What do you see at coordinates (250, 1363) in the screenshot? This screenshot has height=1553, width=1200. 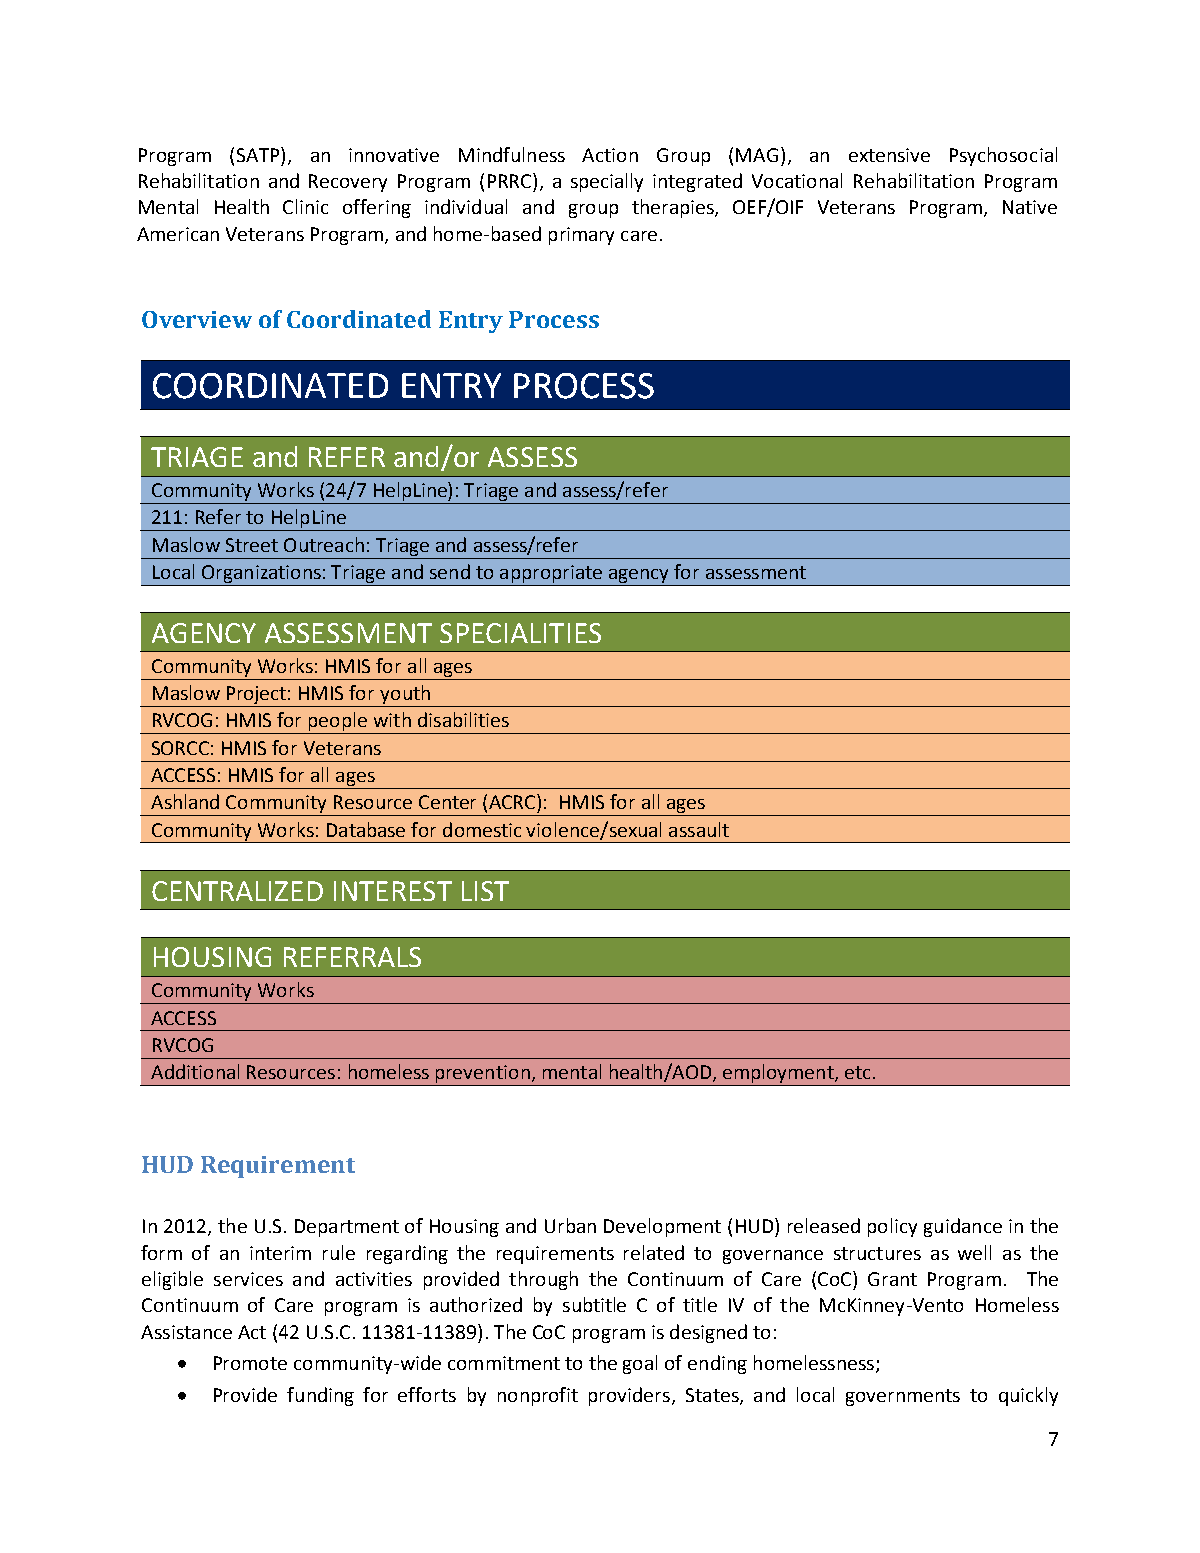 I see `Promote` at bounding box center [250, 1363].
